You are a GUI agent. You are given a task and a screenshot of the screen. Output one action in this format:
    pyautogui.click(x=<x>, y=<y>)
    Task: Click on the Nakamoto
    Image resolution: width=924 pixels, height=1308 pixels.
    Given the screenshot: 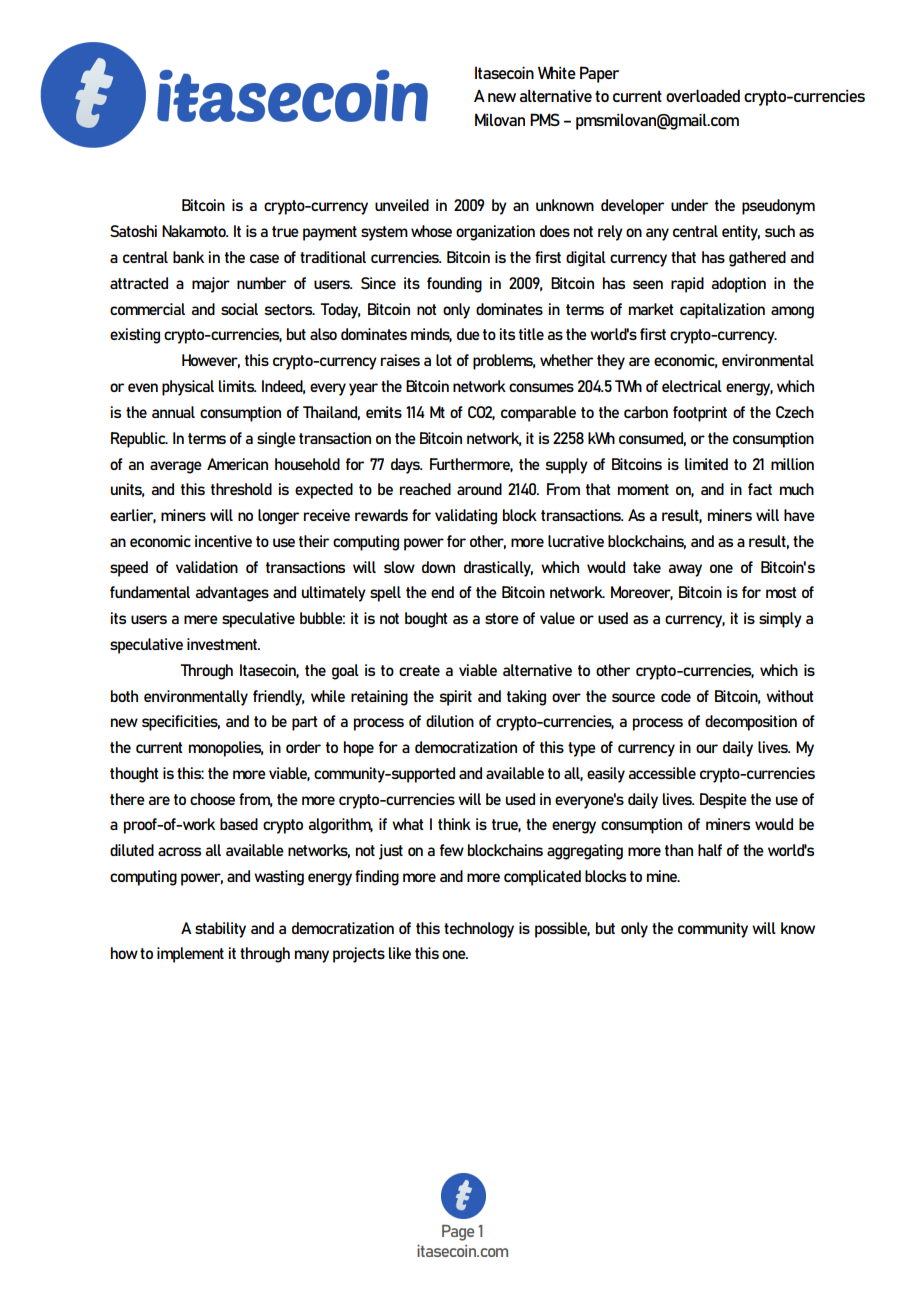 What is the action you would take?
    pyautogui.click(x=195, y=231)
